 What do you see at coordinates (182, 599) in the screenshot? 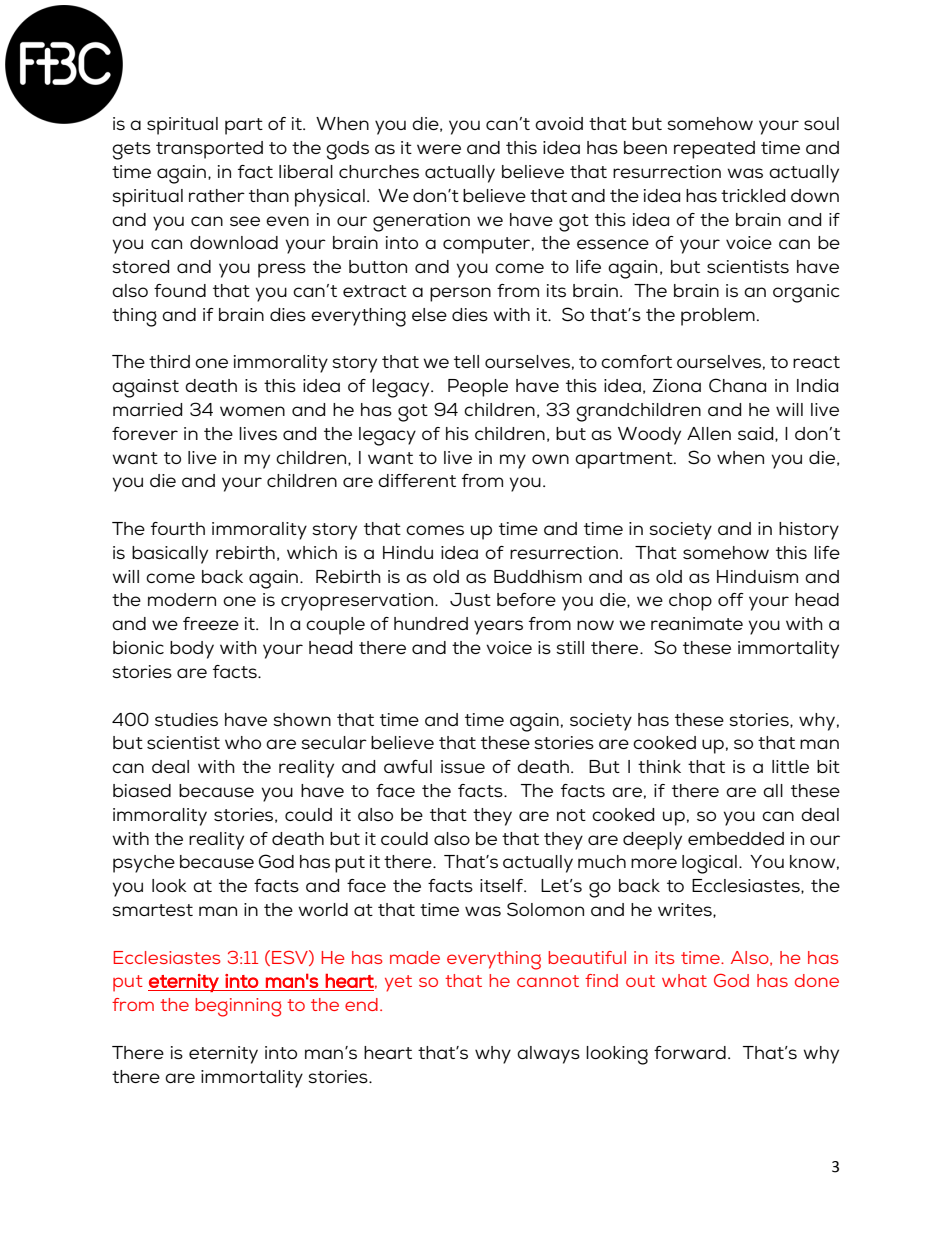
I see `modern` at bounding box center [182, 599].
